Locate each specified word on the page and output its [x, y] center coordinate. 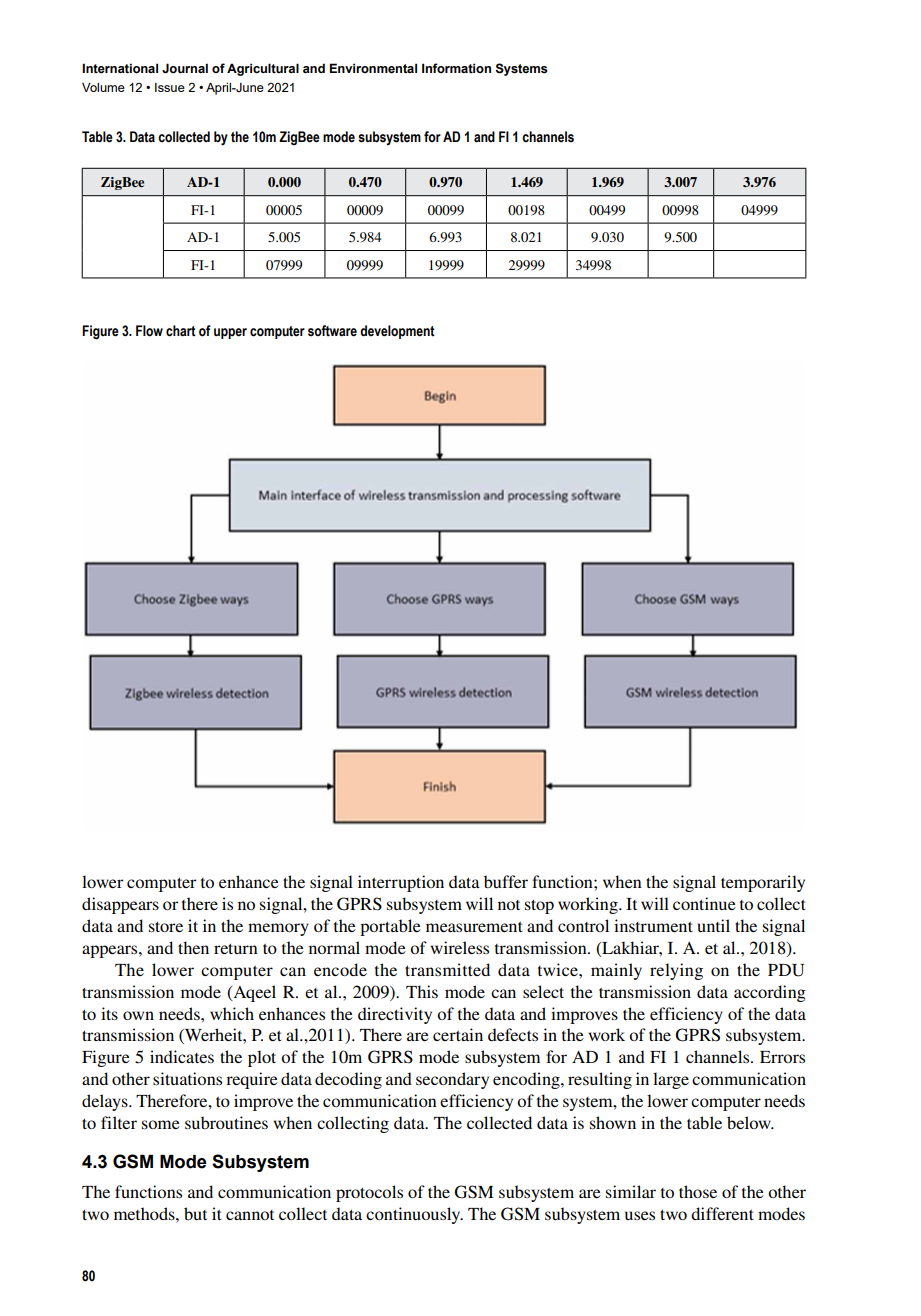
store [166, 927]
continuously [414, 1215]
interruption [401, 883]
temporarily [763, 883]
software [332, 331]
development [397, 332]
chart [181, 331]
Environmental [373, 68]
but [195, 1213]
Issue [170, 87]
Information [456, 68]
